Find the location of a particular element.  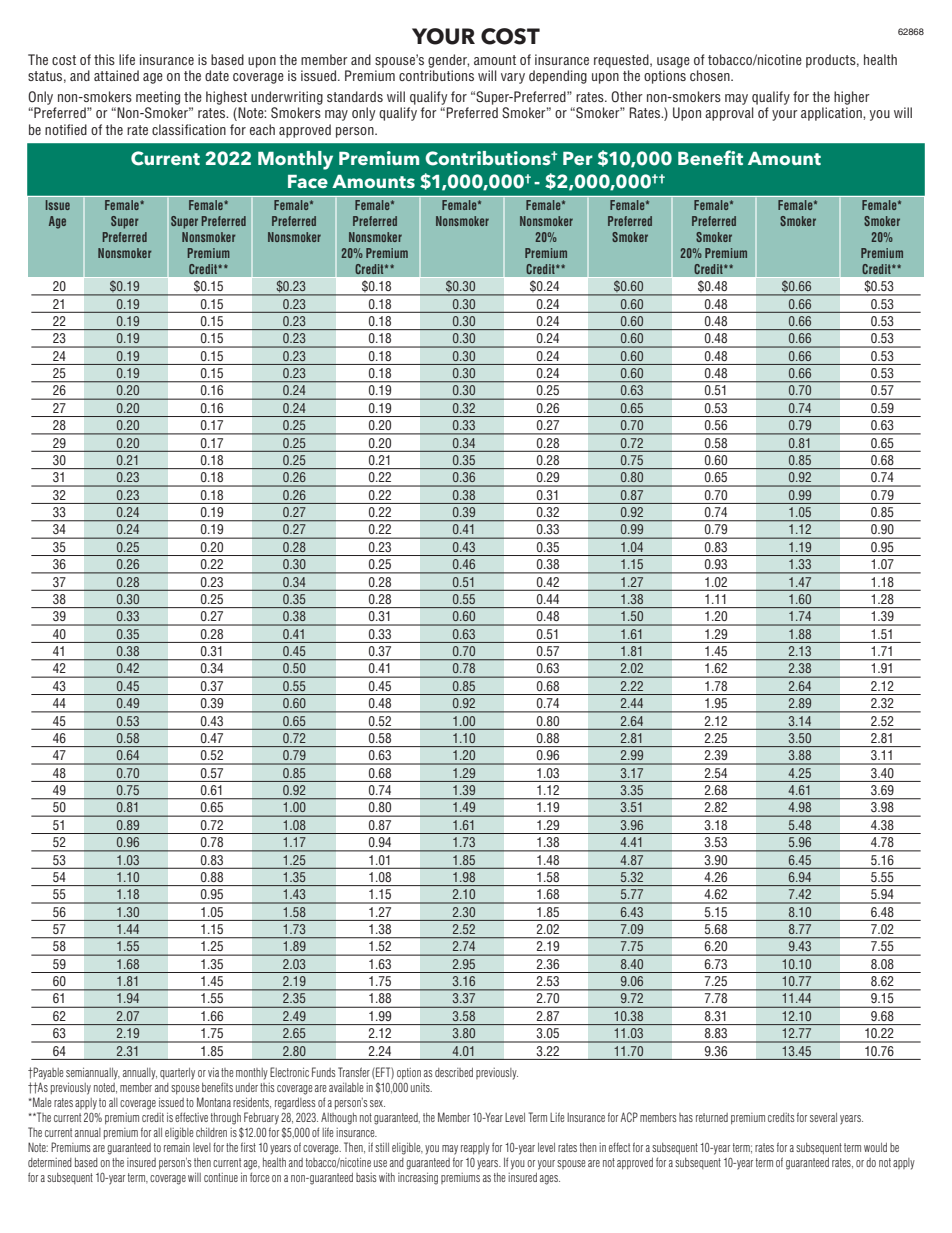

approval is located at coordinates (729, 114).
